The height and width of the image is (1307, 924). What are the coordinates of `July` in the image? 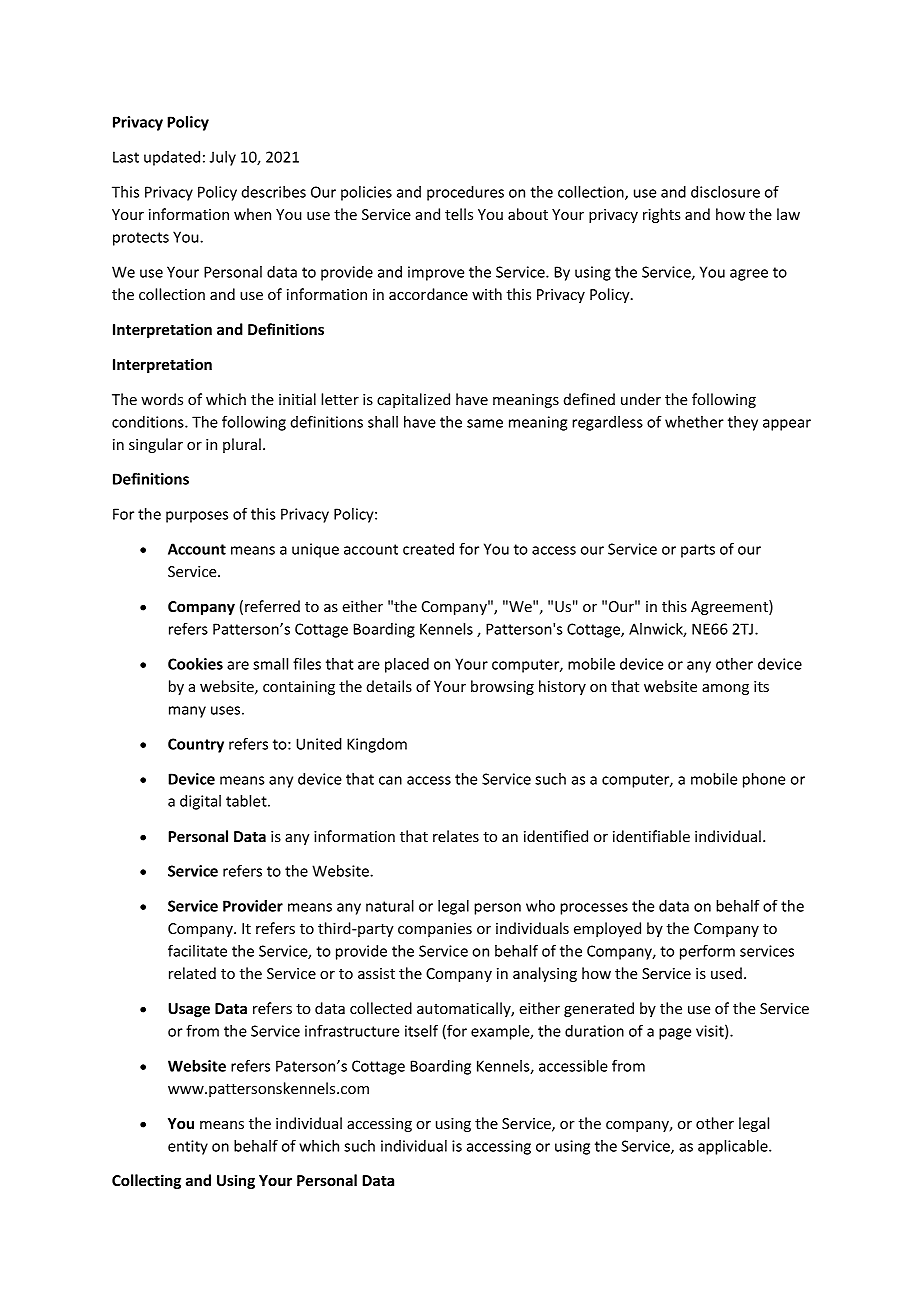 It's located at (223, 158).
